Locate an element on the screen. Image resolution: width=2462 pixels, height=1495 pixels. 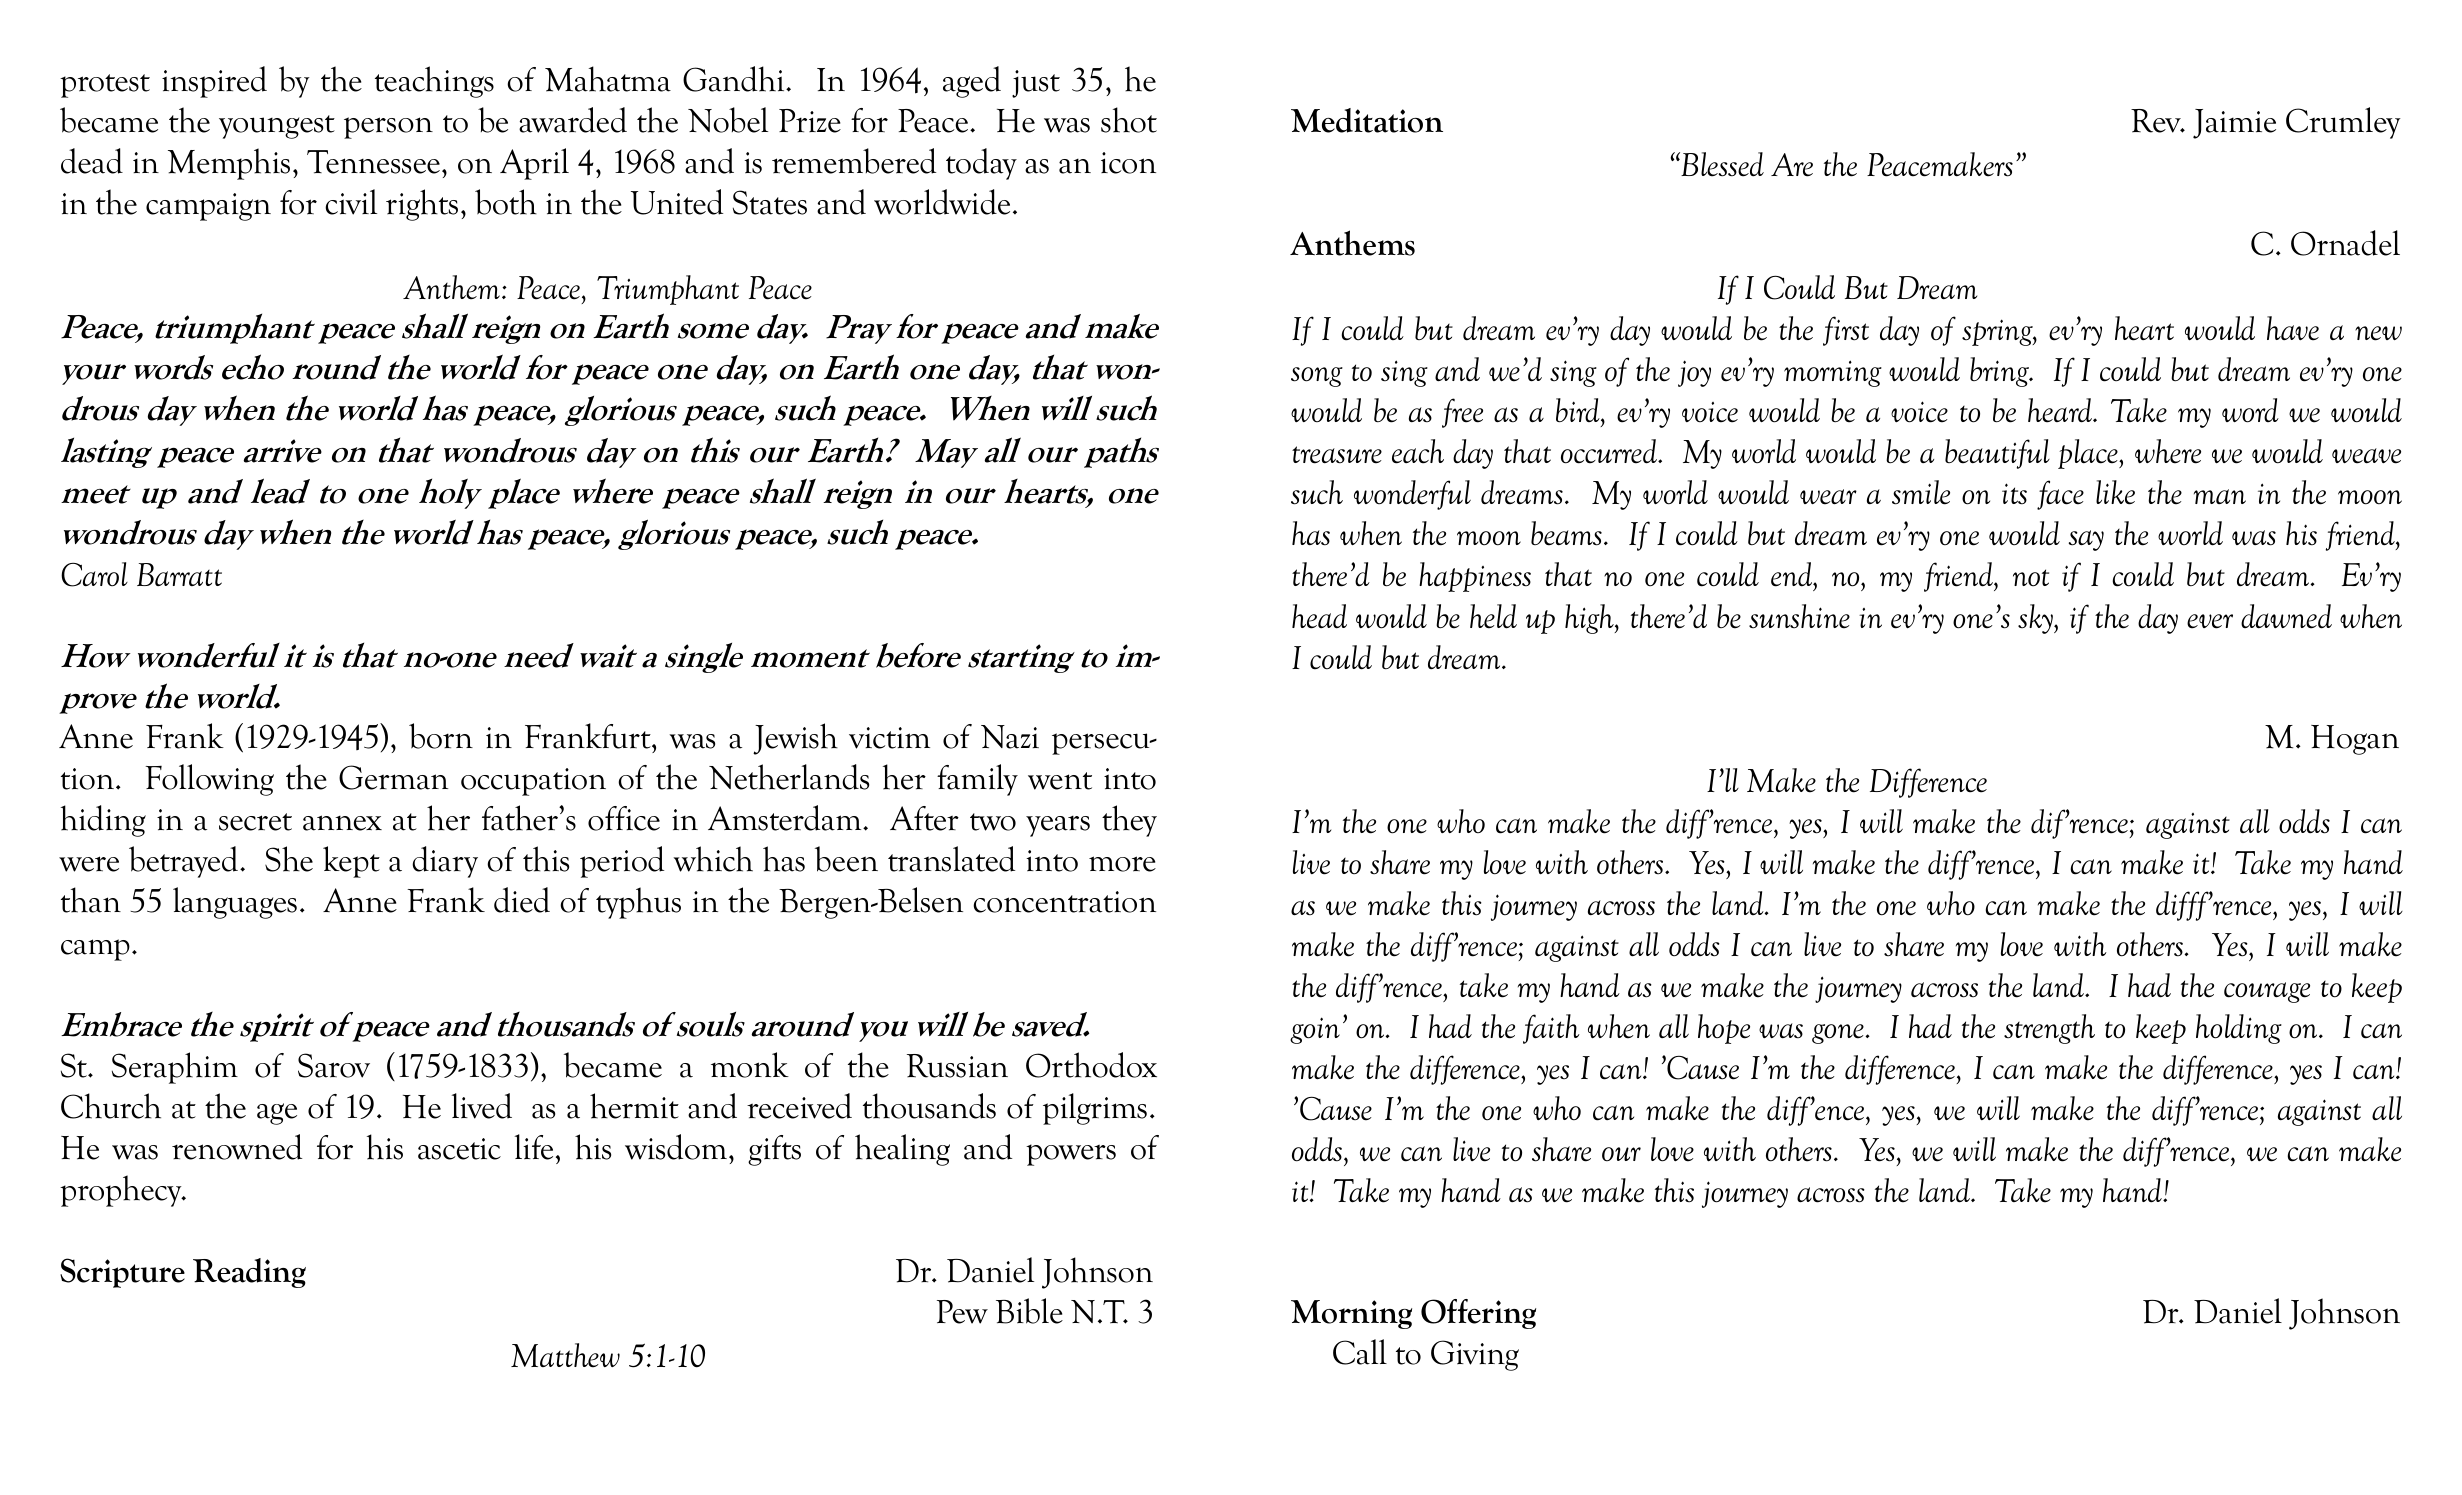
Jaimie is located at coordinates (2234, 124).
